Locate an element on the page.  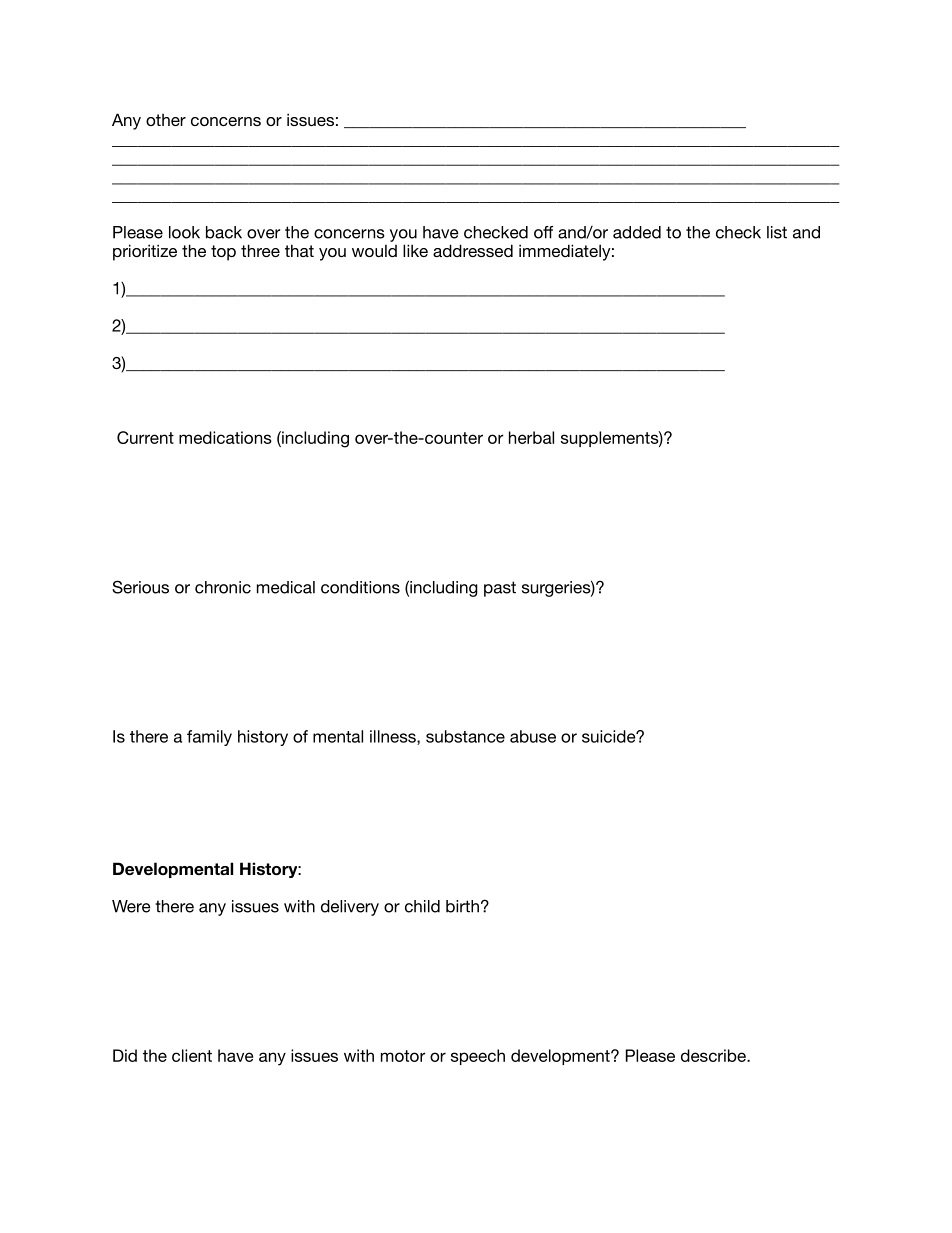
chronic is located at coordinates (223, 587).
